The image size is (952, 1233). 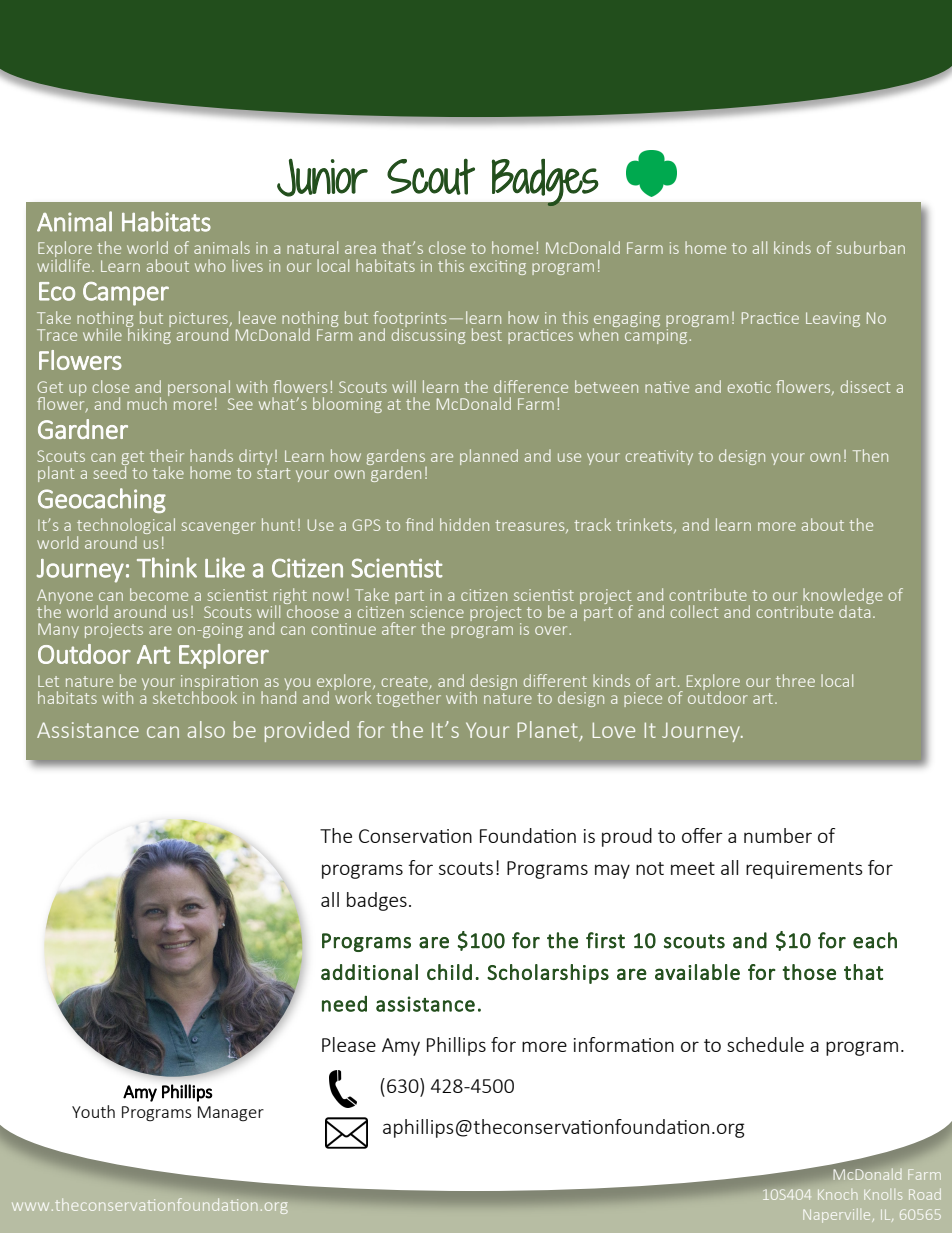 I want to click on knowledge, so click(x=842, y=597).
